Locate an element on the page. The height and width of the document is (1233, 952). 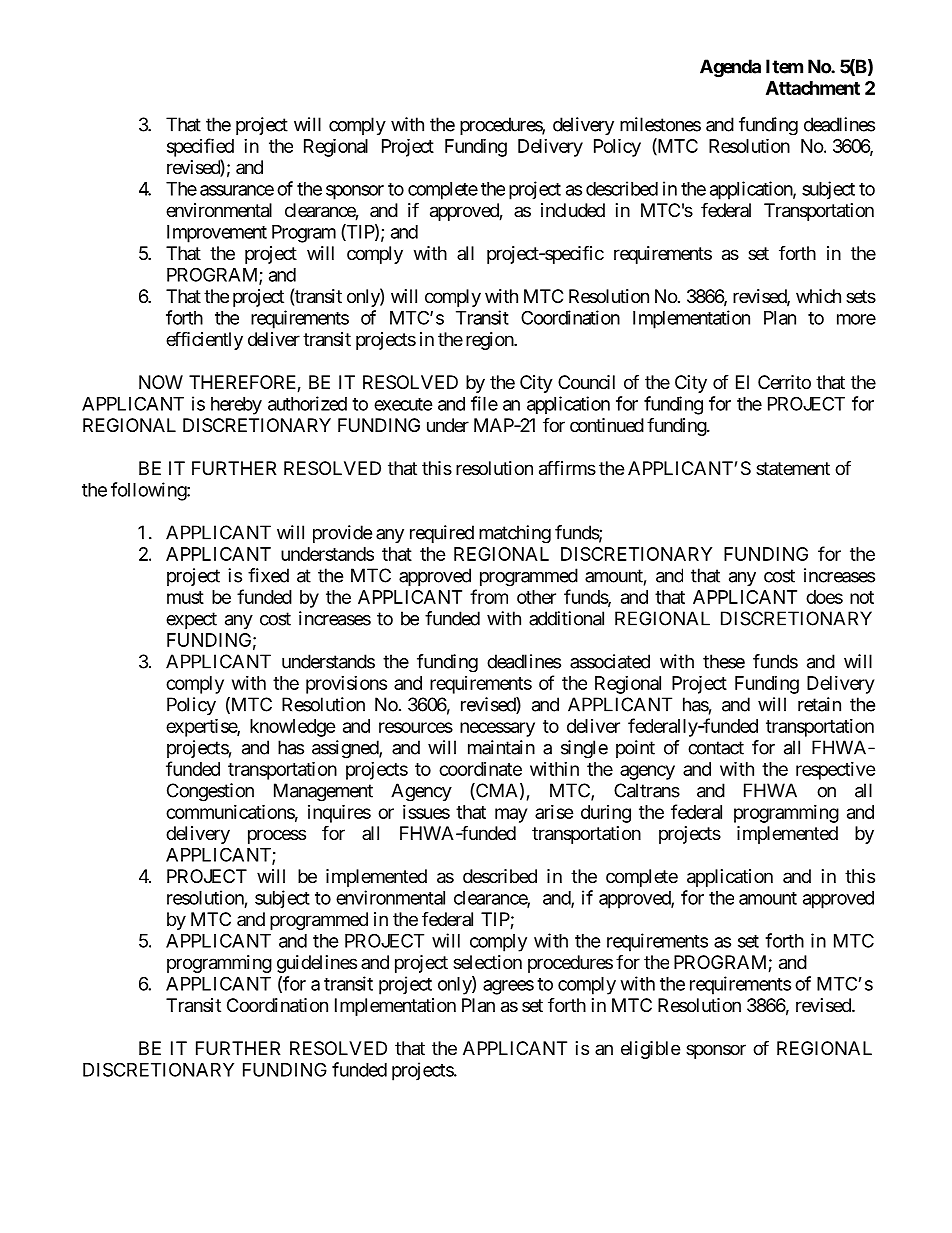
file is located at coordinates (484, 403).
